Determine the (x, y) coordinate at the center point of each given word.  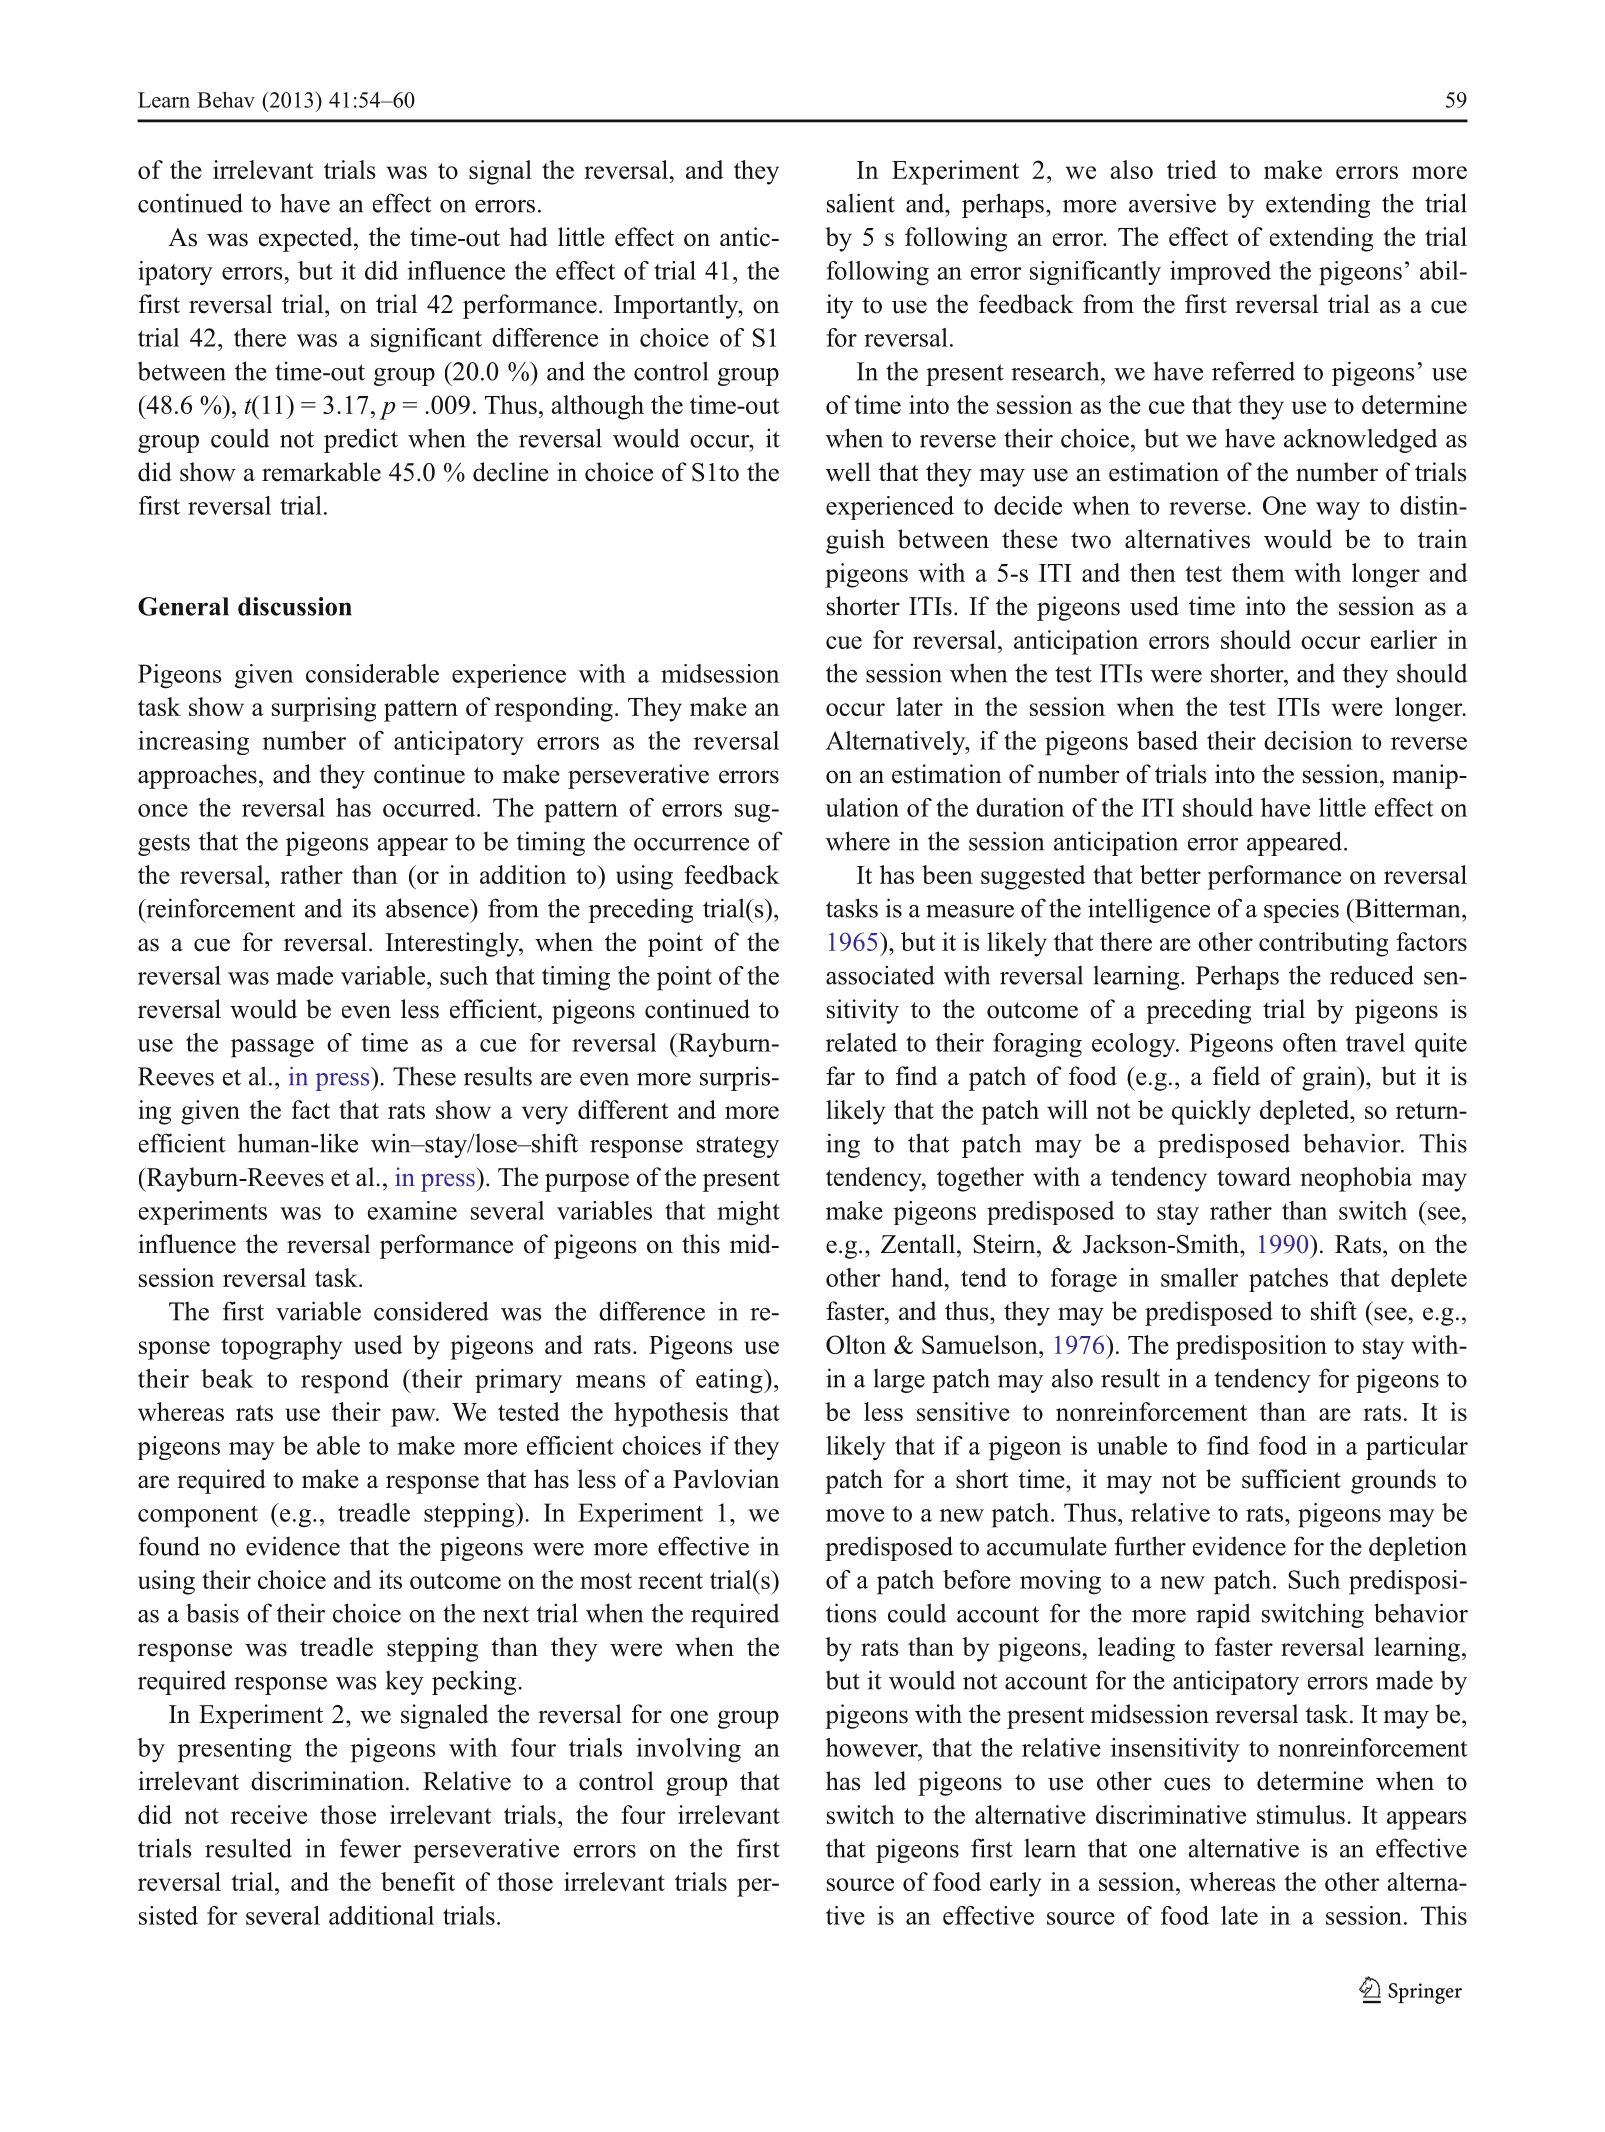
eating (730, 1381)
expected (307, 239)
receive (269, 1814)
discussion (295, 606)
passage (272, 1048)
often (1310, 1042)
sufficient (1291, 1479)
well (848, 472)
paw (414, 1417)
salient (861, 203)
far (840, 1075)
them (1258, 572)
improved (1220, 273)
